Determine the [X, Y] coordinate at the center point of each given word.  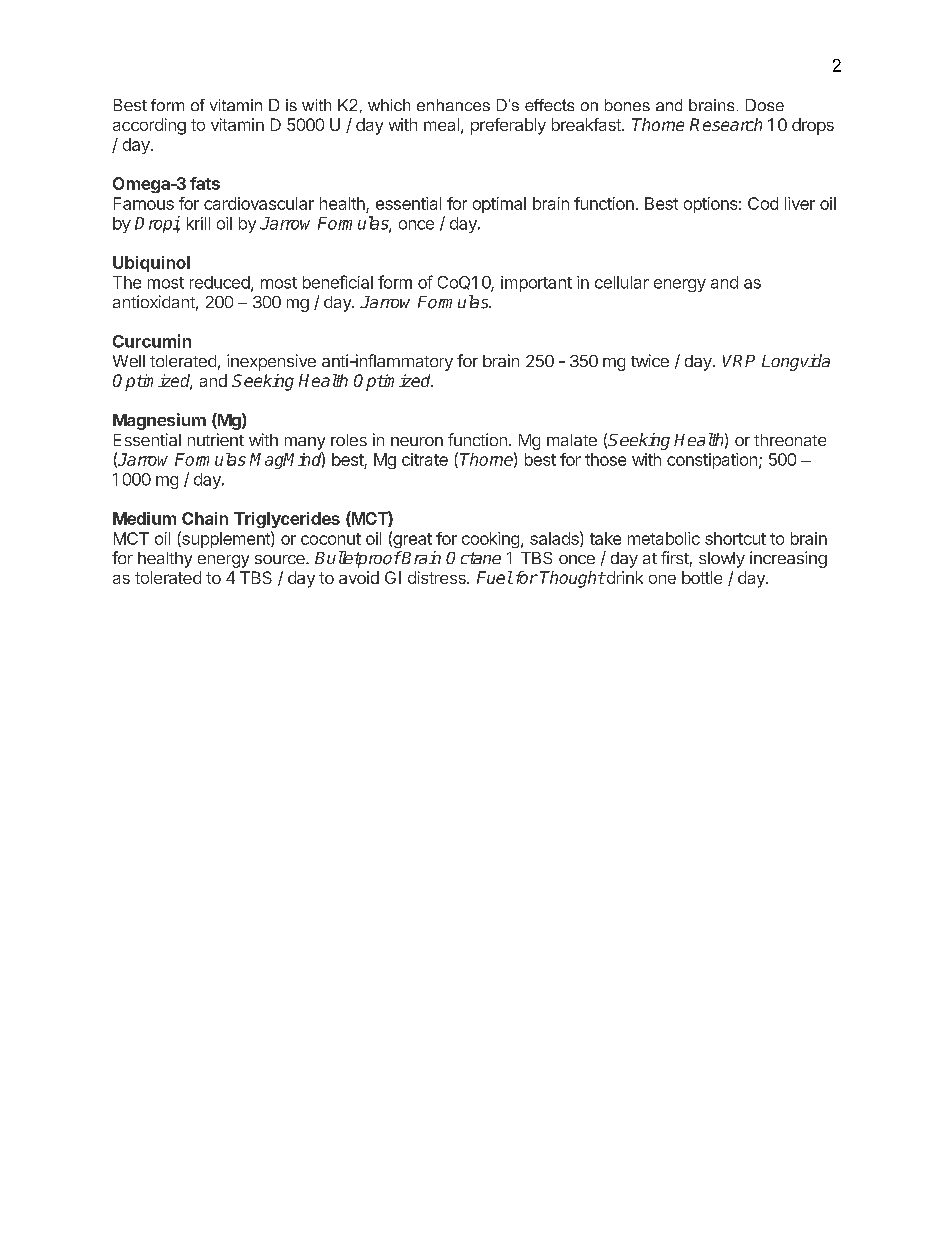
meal [441, 124]
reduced [221, 283]
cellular [622, 282]
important [536, 284]
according [149, 126]
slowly [722, 560]
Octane [473, 558]
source [281, 559]
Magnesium [159, 421]
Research [726, 124]
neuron [417, 441]
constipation [712, 461]
